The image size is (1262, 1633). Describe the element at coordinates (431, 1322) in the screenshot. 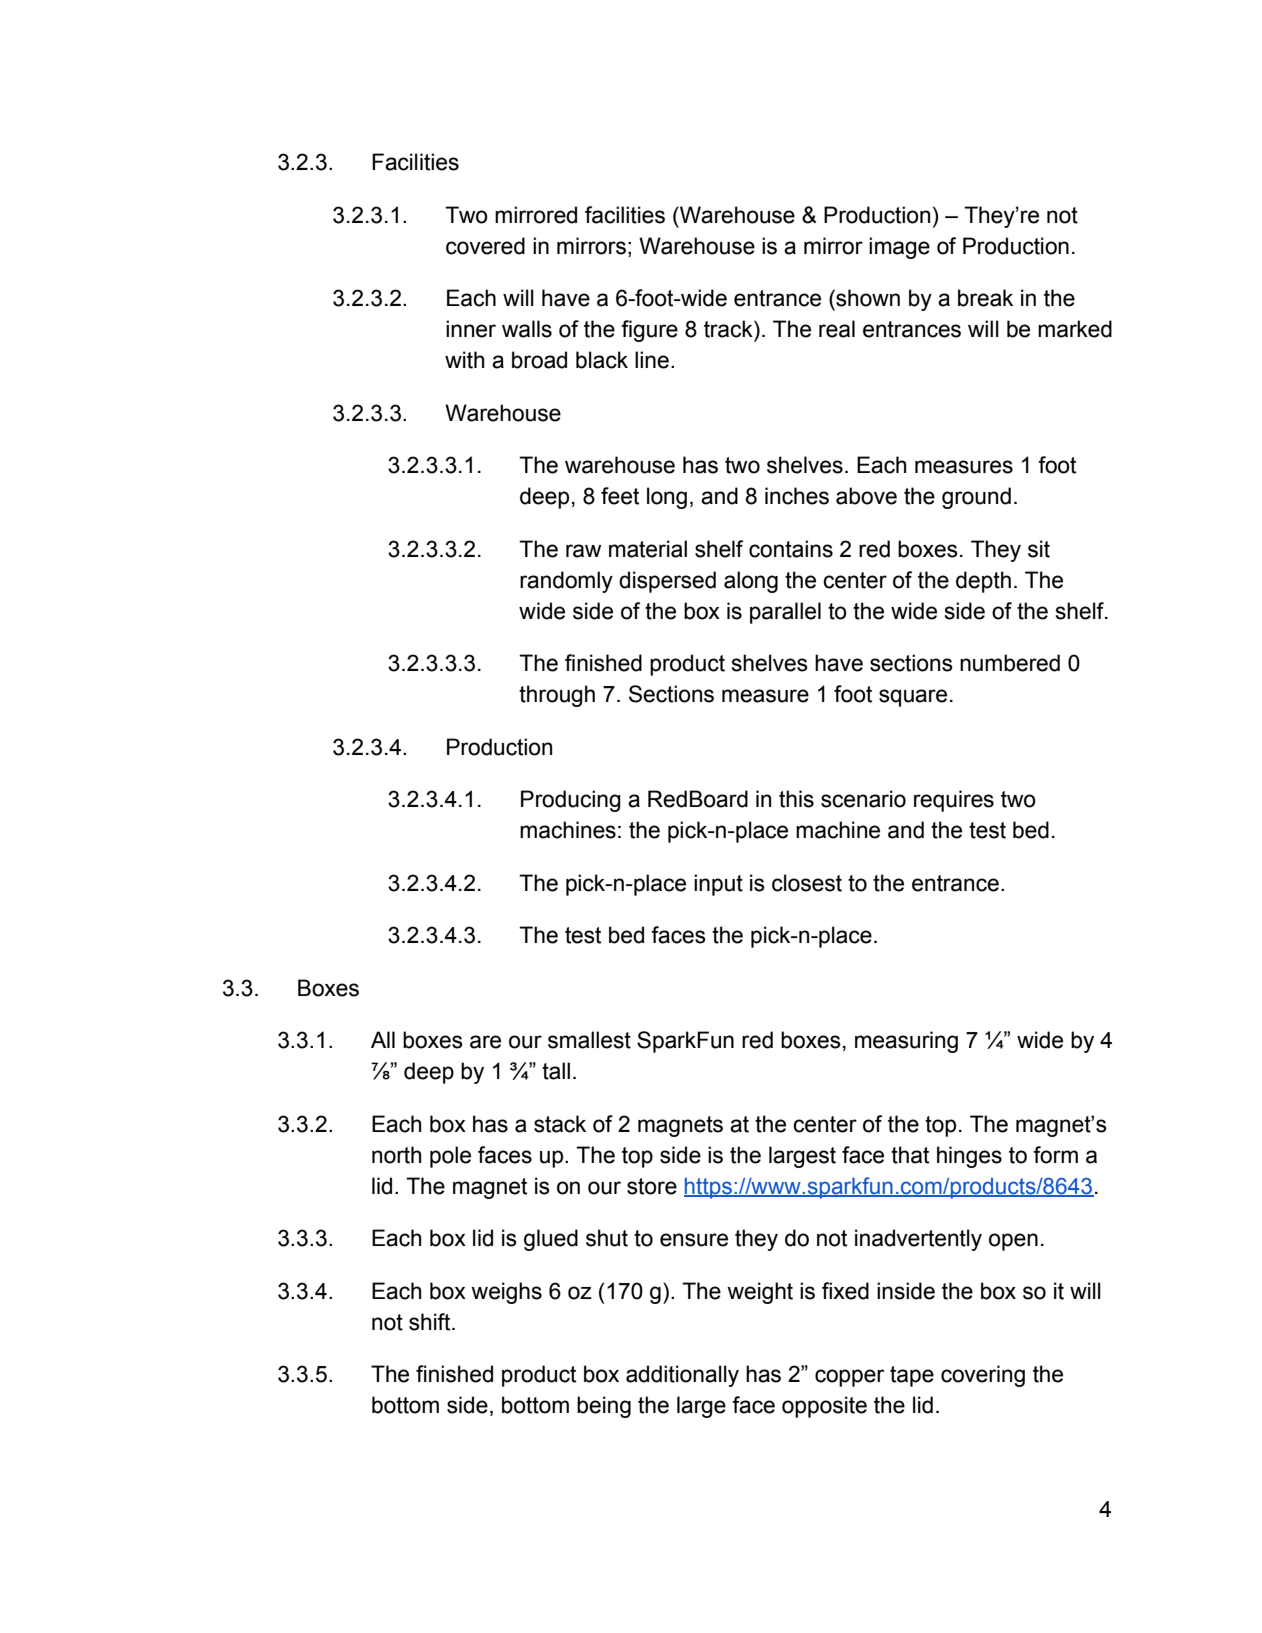

I see `shift` at that location.
